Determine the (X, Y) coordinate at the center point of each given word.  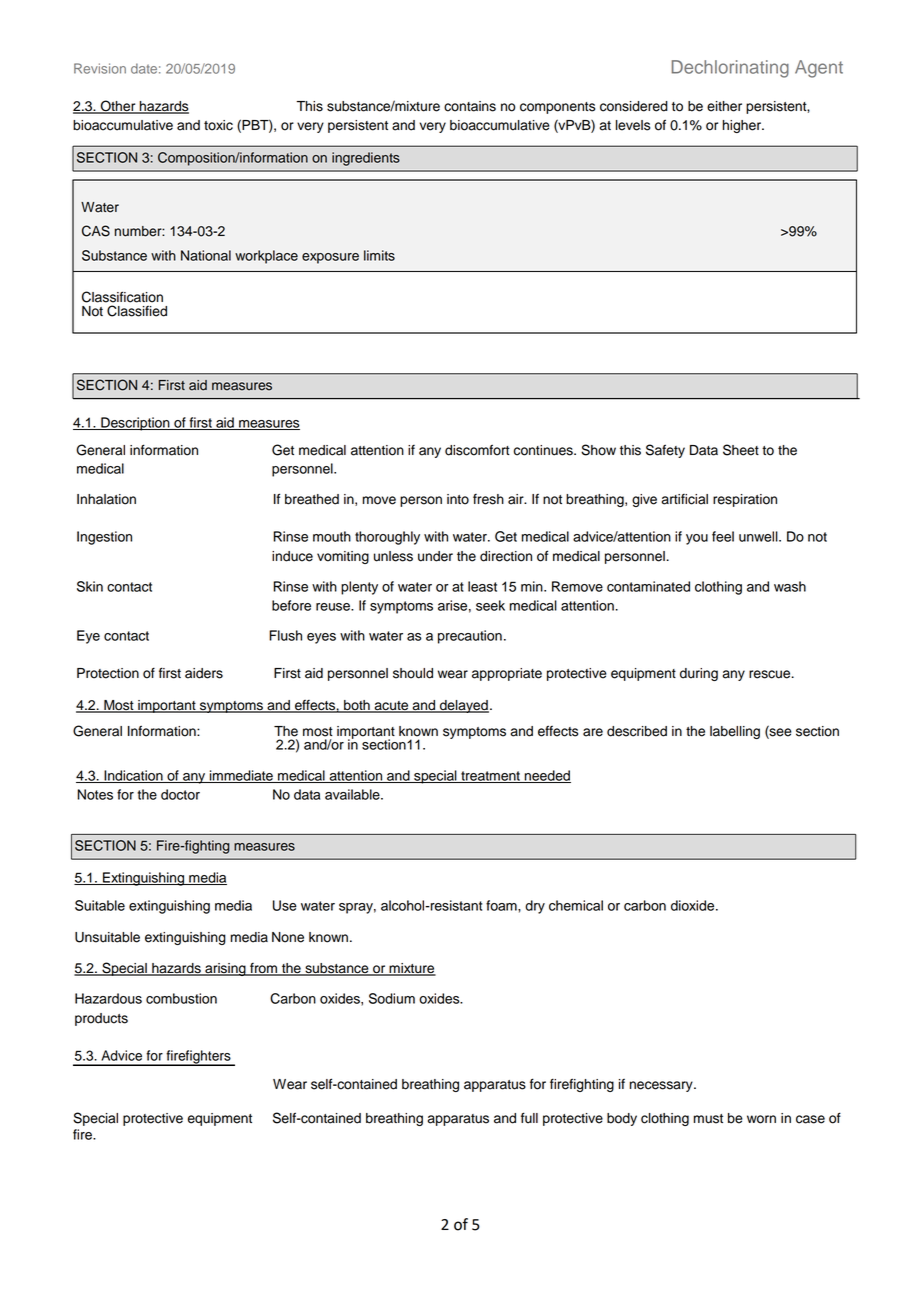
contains (470, 106)
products (101, 1019)
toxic (218, 125)
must (708, 1119)
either (724, 106)
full (529, 1118)
